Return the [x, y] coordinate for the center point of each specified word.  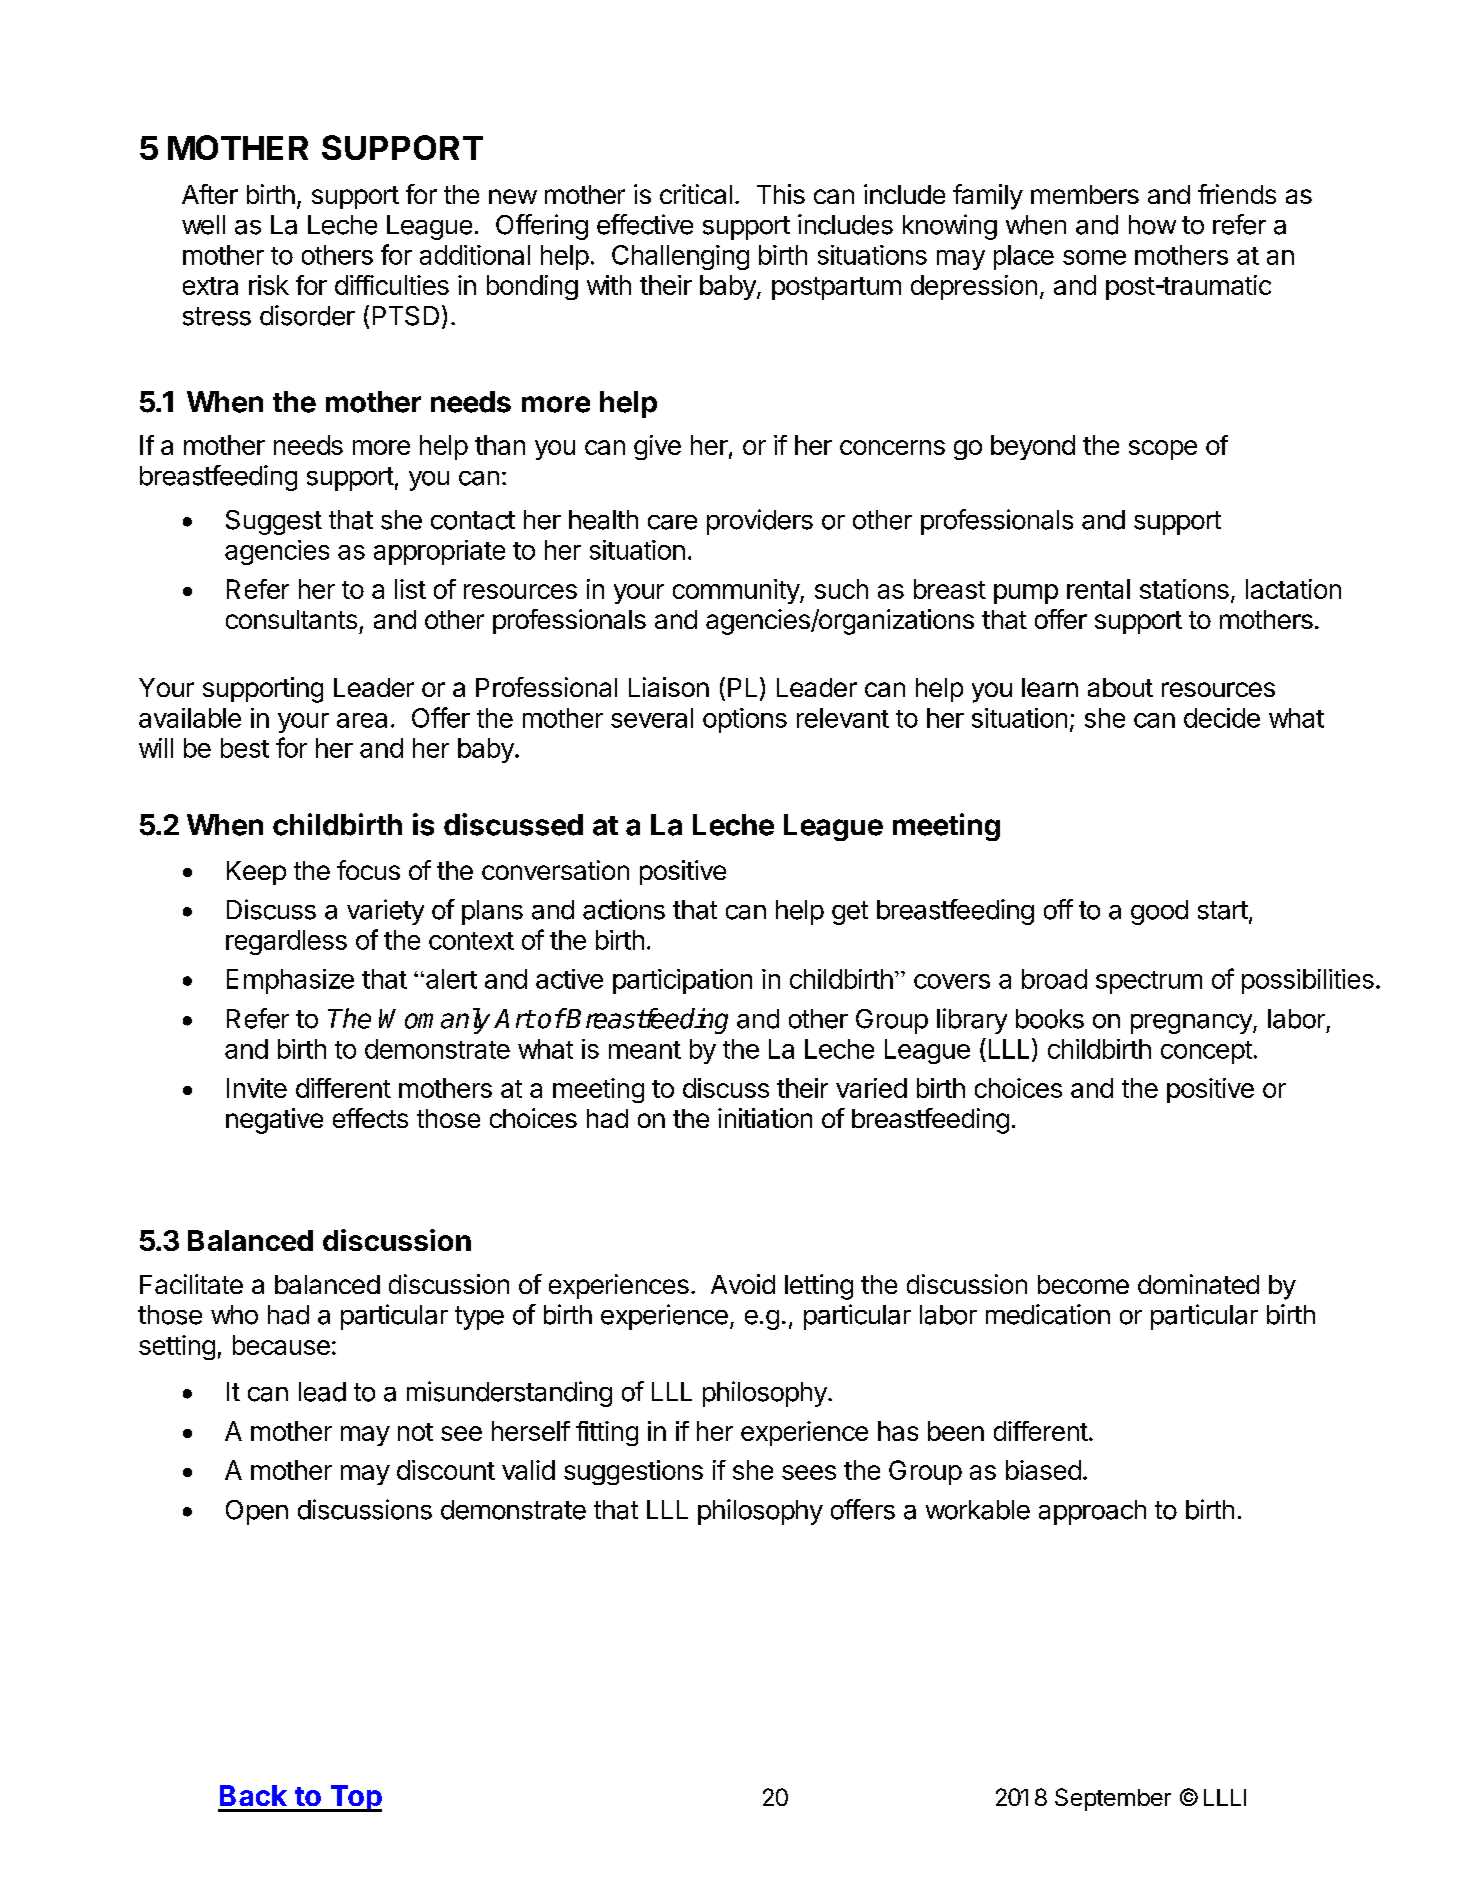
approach [1092, 1512]
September [1113, 1799]
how [1152, 225]
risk [269, 285]
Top [355, 1798]
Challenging [680, 257]
